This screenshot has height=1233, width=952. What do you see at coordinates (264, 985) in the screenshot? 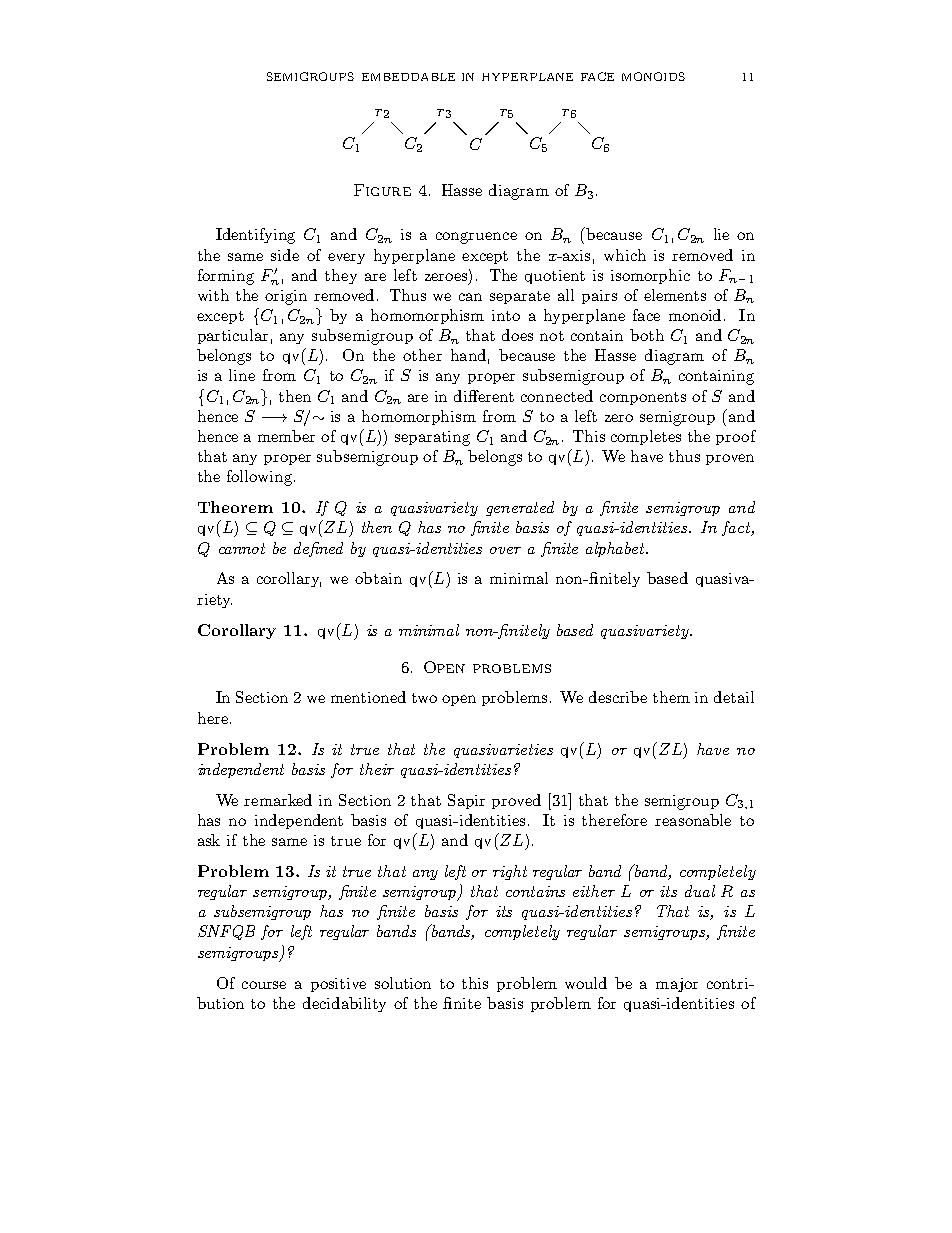
I see `course` at bounding box center [264, 985].
